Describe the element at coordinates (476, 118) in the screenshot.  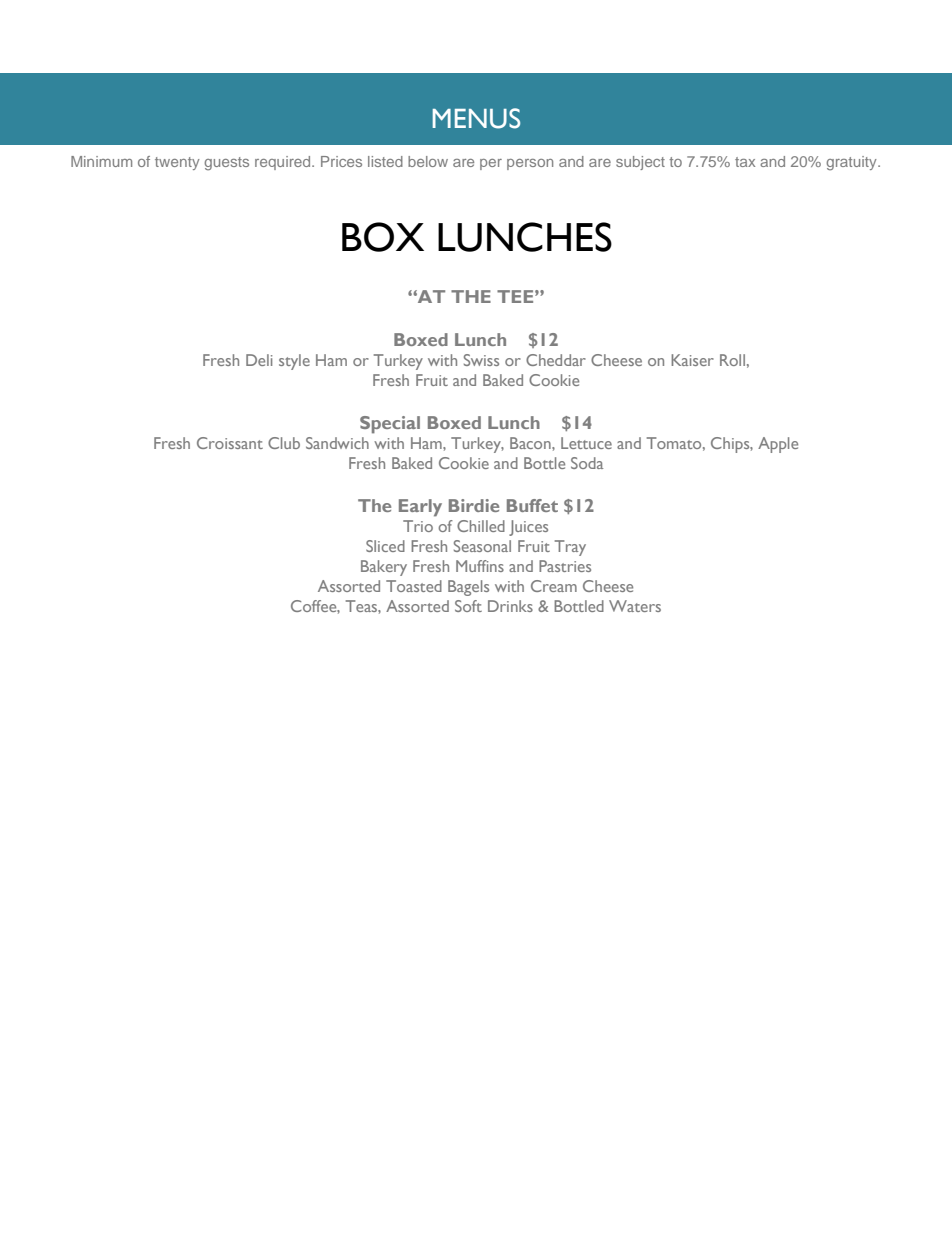
I see `MENUS` at that location.
